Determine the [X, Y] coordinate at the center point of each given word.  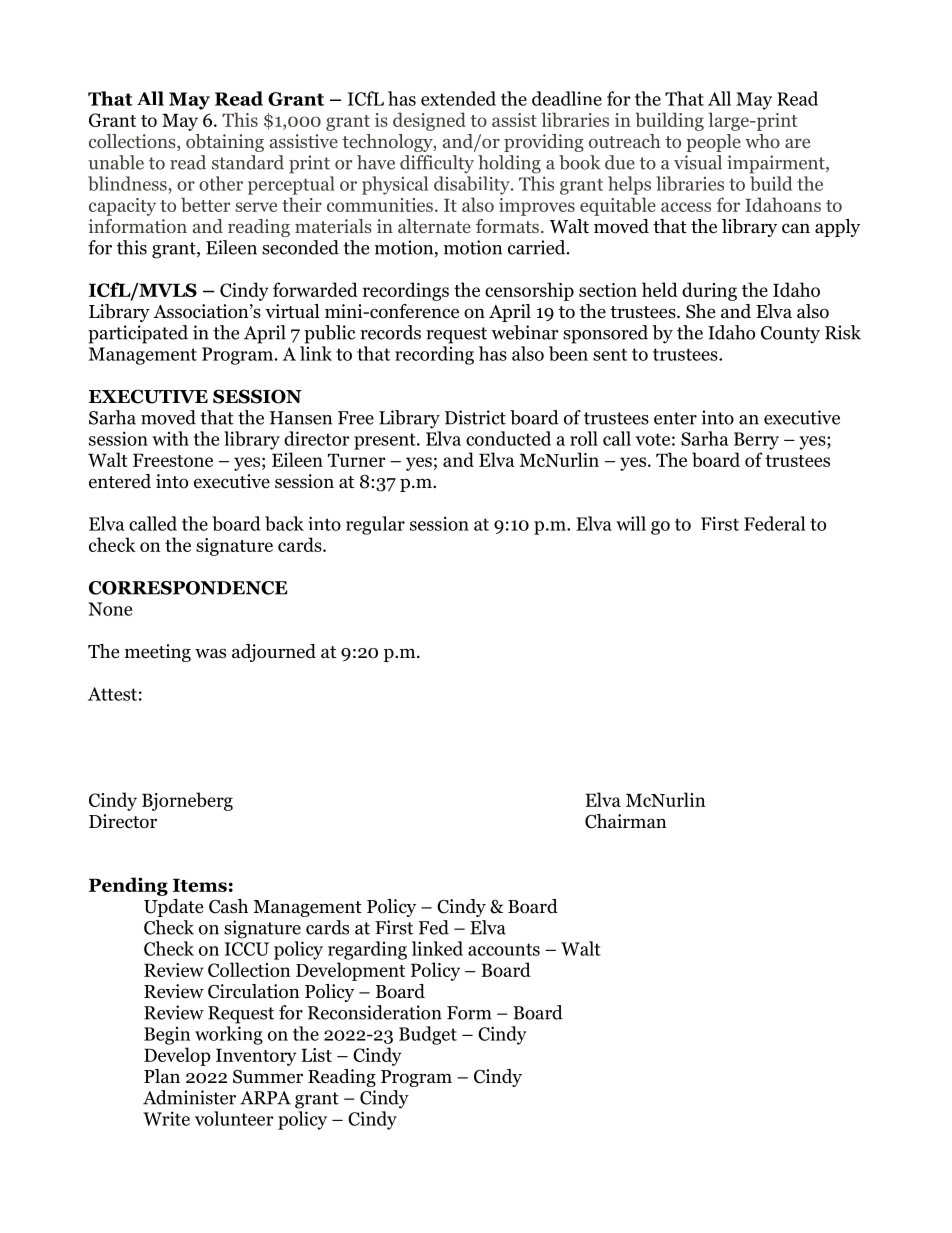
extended [458, 98]
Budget [428, 1035]
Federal [774, 523]
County [790, 335]
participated [138, 334]
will [631, 523]
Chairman [626, 821]
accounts [504, 949]
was [210, 653]
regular [375, 525]
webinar [525, 332]
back [284, 523]
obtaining [225, 143]
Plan [162, 1076]
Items [200, 885]
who [762, 141]
